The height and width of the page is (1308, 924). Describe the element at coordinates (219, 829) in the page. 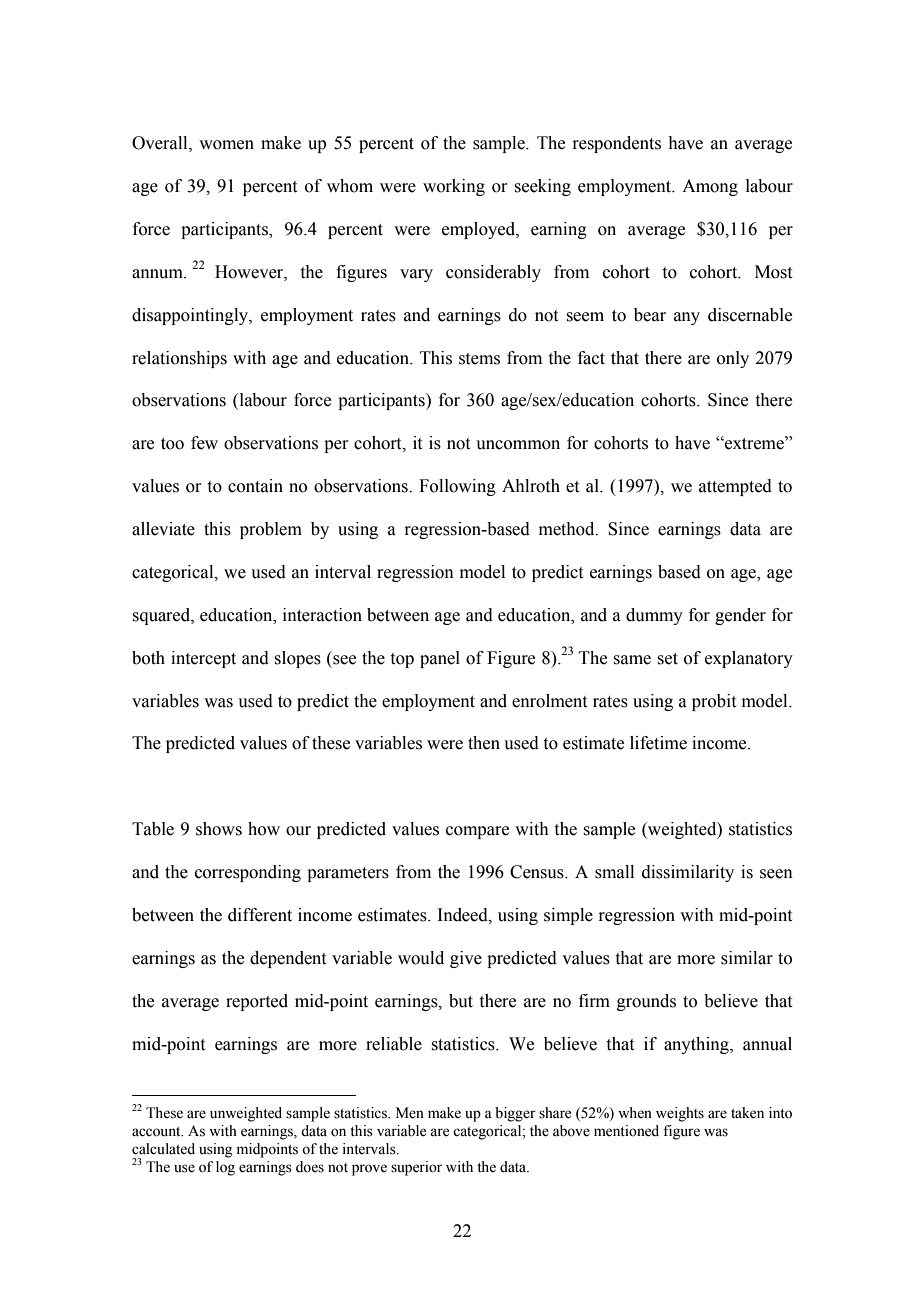

I see `shows` at that location.
